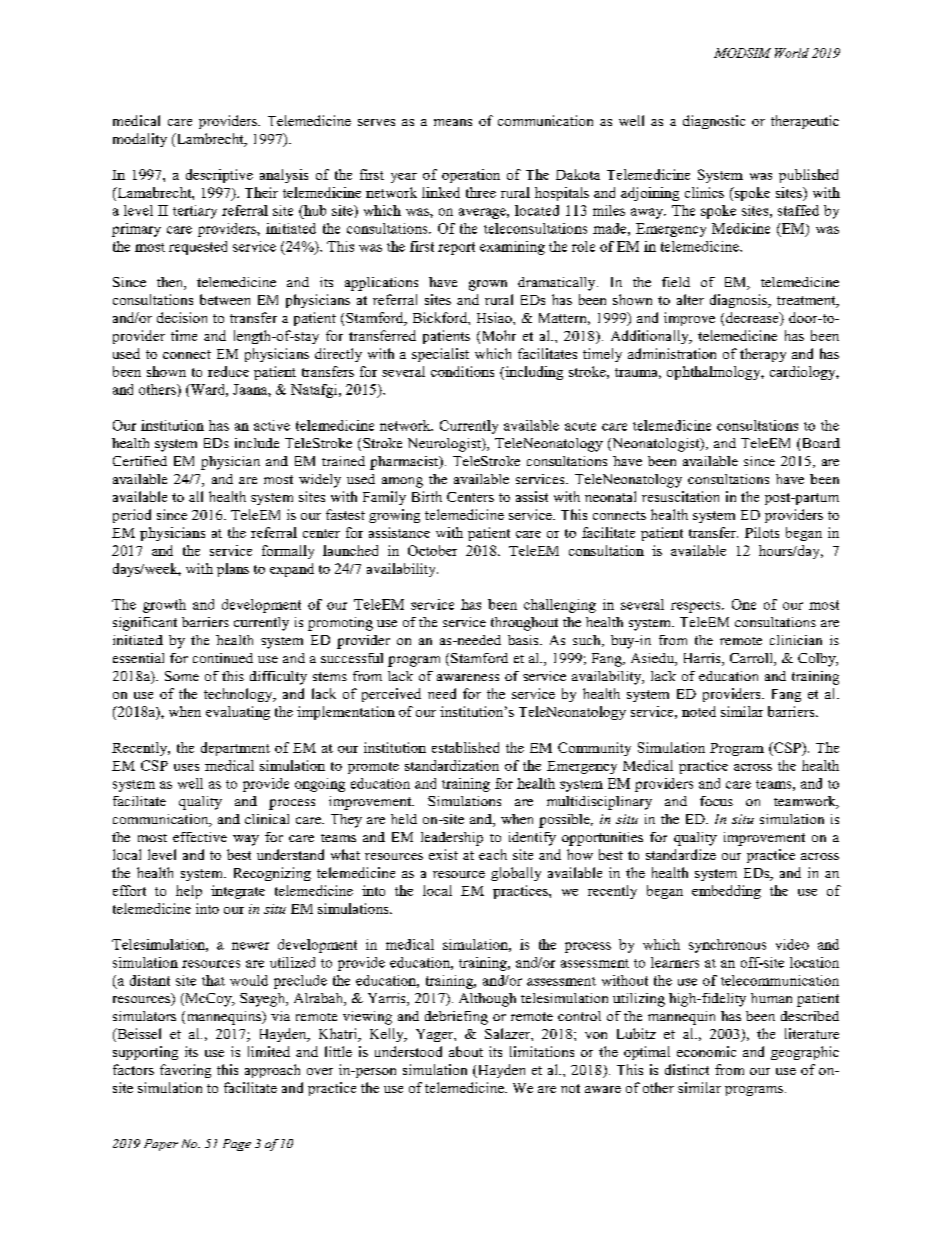 This document has width=952, height=1233. What do you see at coordinates (239, 695) in the document?
I see `technology` at bounding box center [239, 695].
